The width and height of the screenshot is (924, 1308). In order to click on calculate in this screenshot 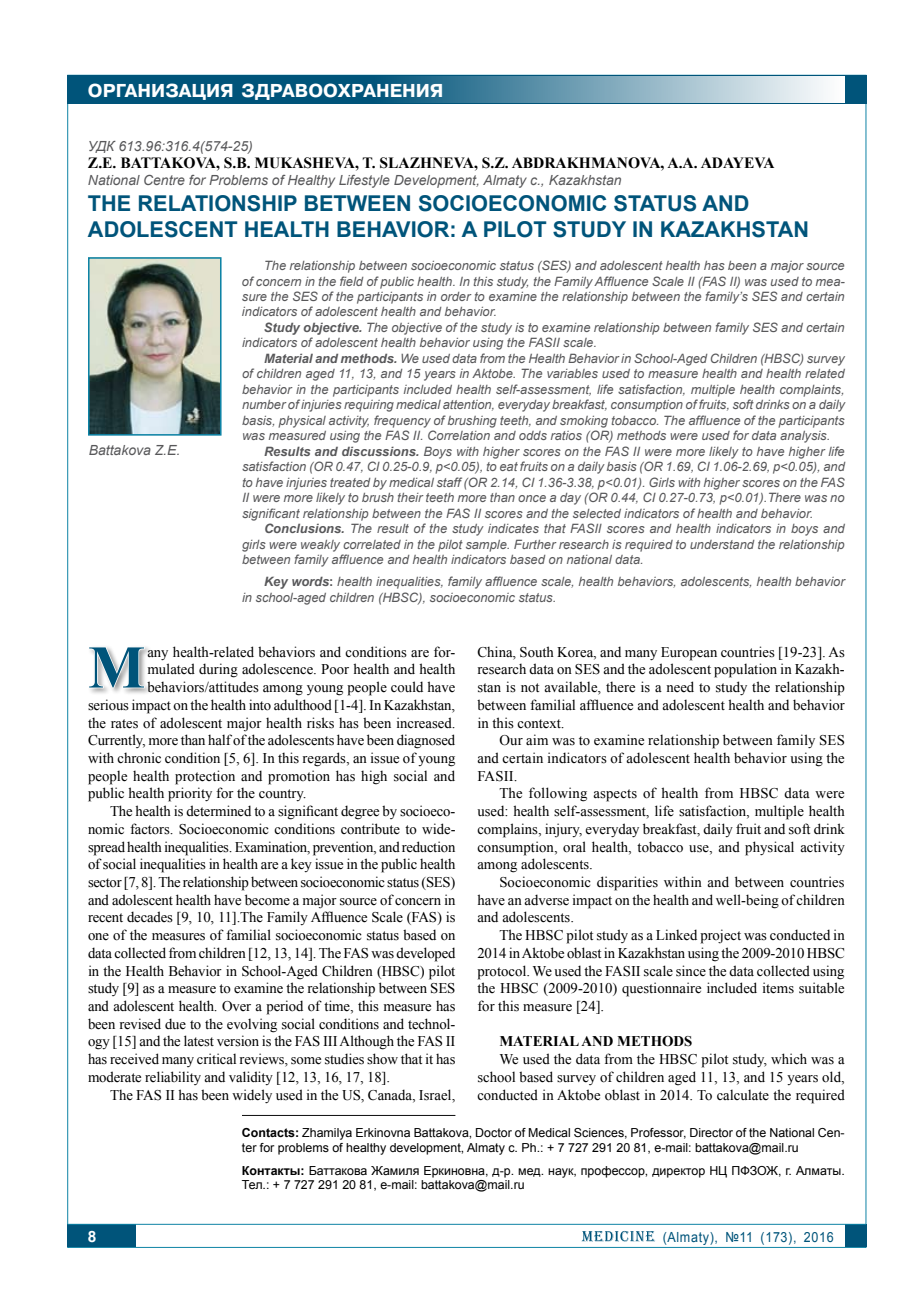, I will do `click(743, 1095)`.
